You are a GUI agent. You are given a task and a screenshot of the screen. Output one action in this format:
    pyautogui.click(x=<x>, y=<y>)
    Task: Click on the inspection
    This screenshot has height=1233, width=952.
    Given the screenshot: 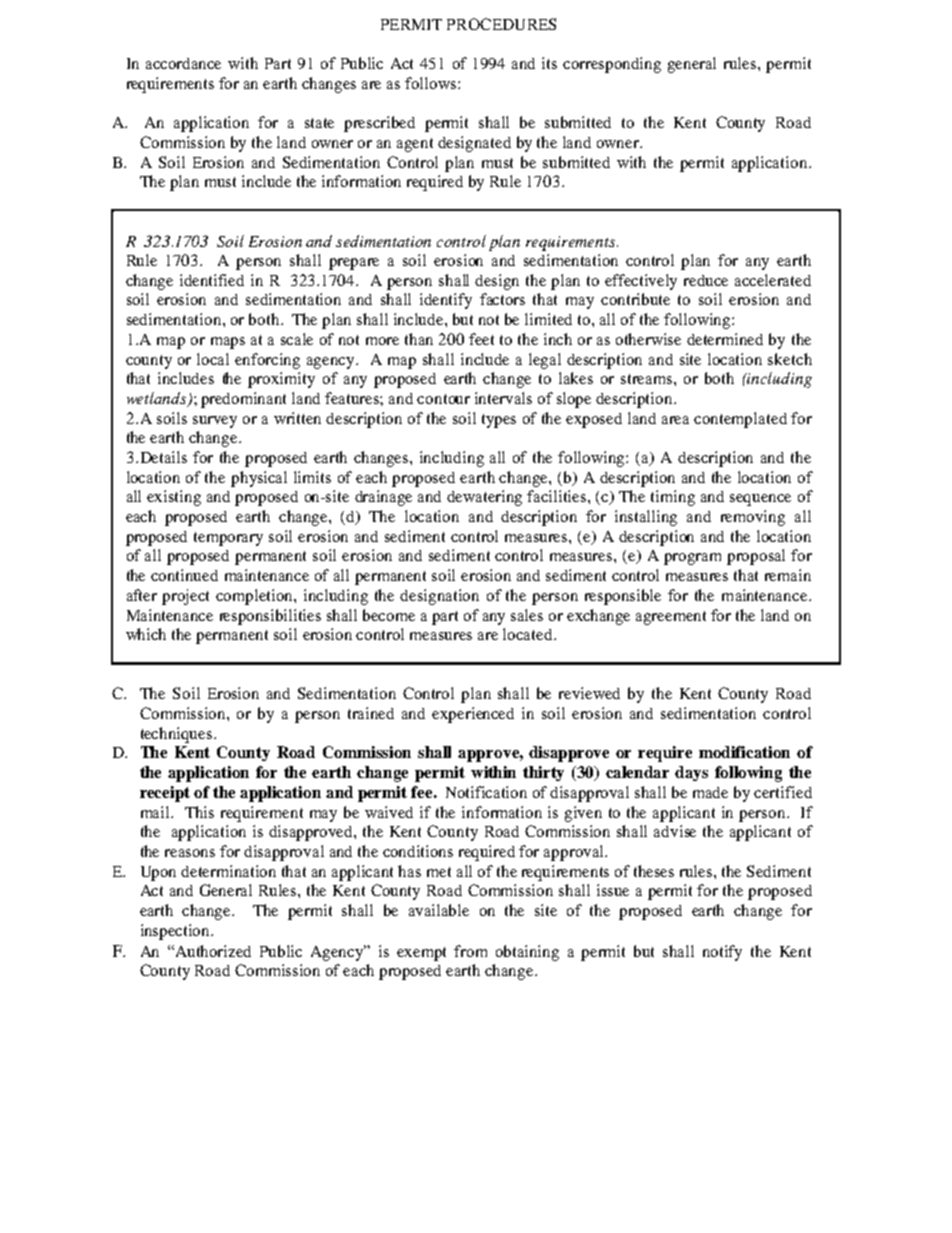 What is the action you would take?
    pyautogui.click(x=177, y=932)
